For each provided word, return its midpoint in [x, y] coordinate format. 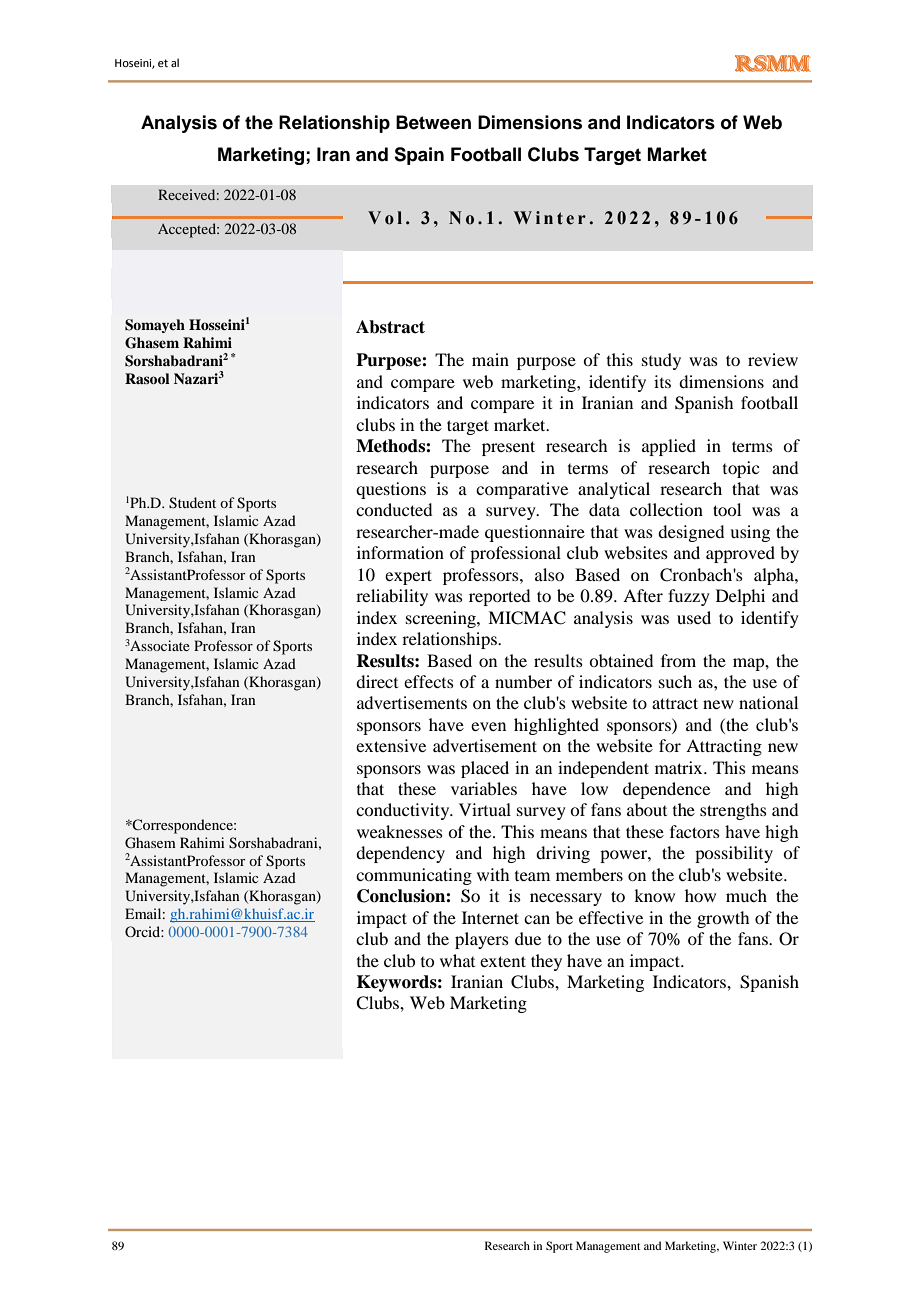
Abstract [390, 327]
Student [192, 503]
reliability [392, 597]
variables [484, 788]
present [508, 448]
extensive [391, 745]
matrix [680, 767]
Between [433, 122]
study [661, 361]
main [490, 359]
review [773, 359]
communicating [414, 876]
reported [499, 597]
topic [741, 469]
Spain [419, 156]
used [694, 617]
